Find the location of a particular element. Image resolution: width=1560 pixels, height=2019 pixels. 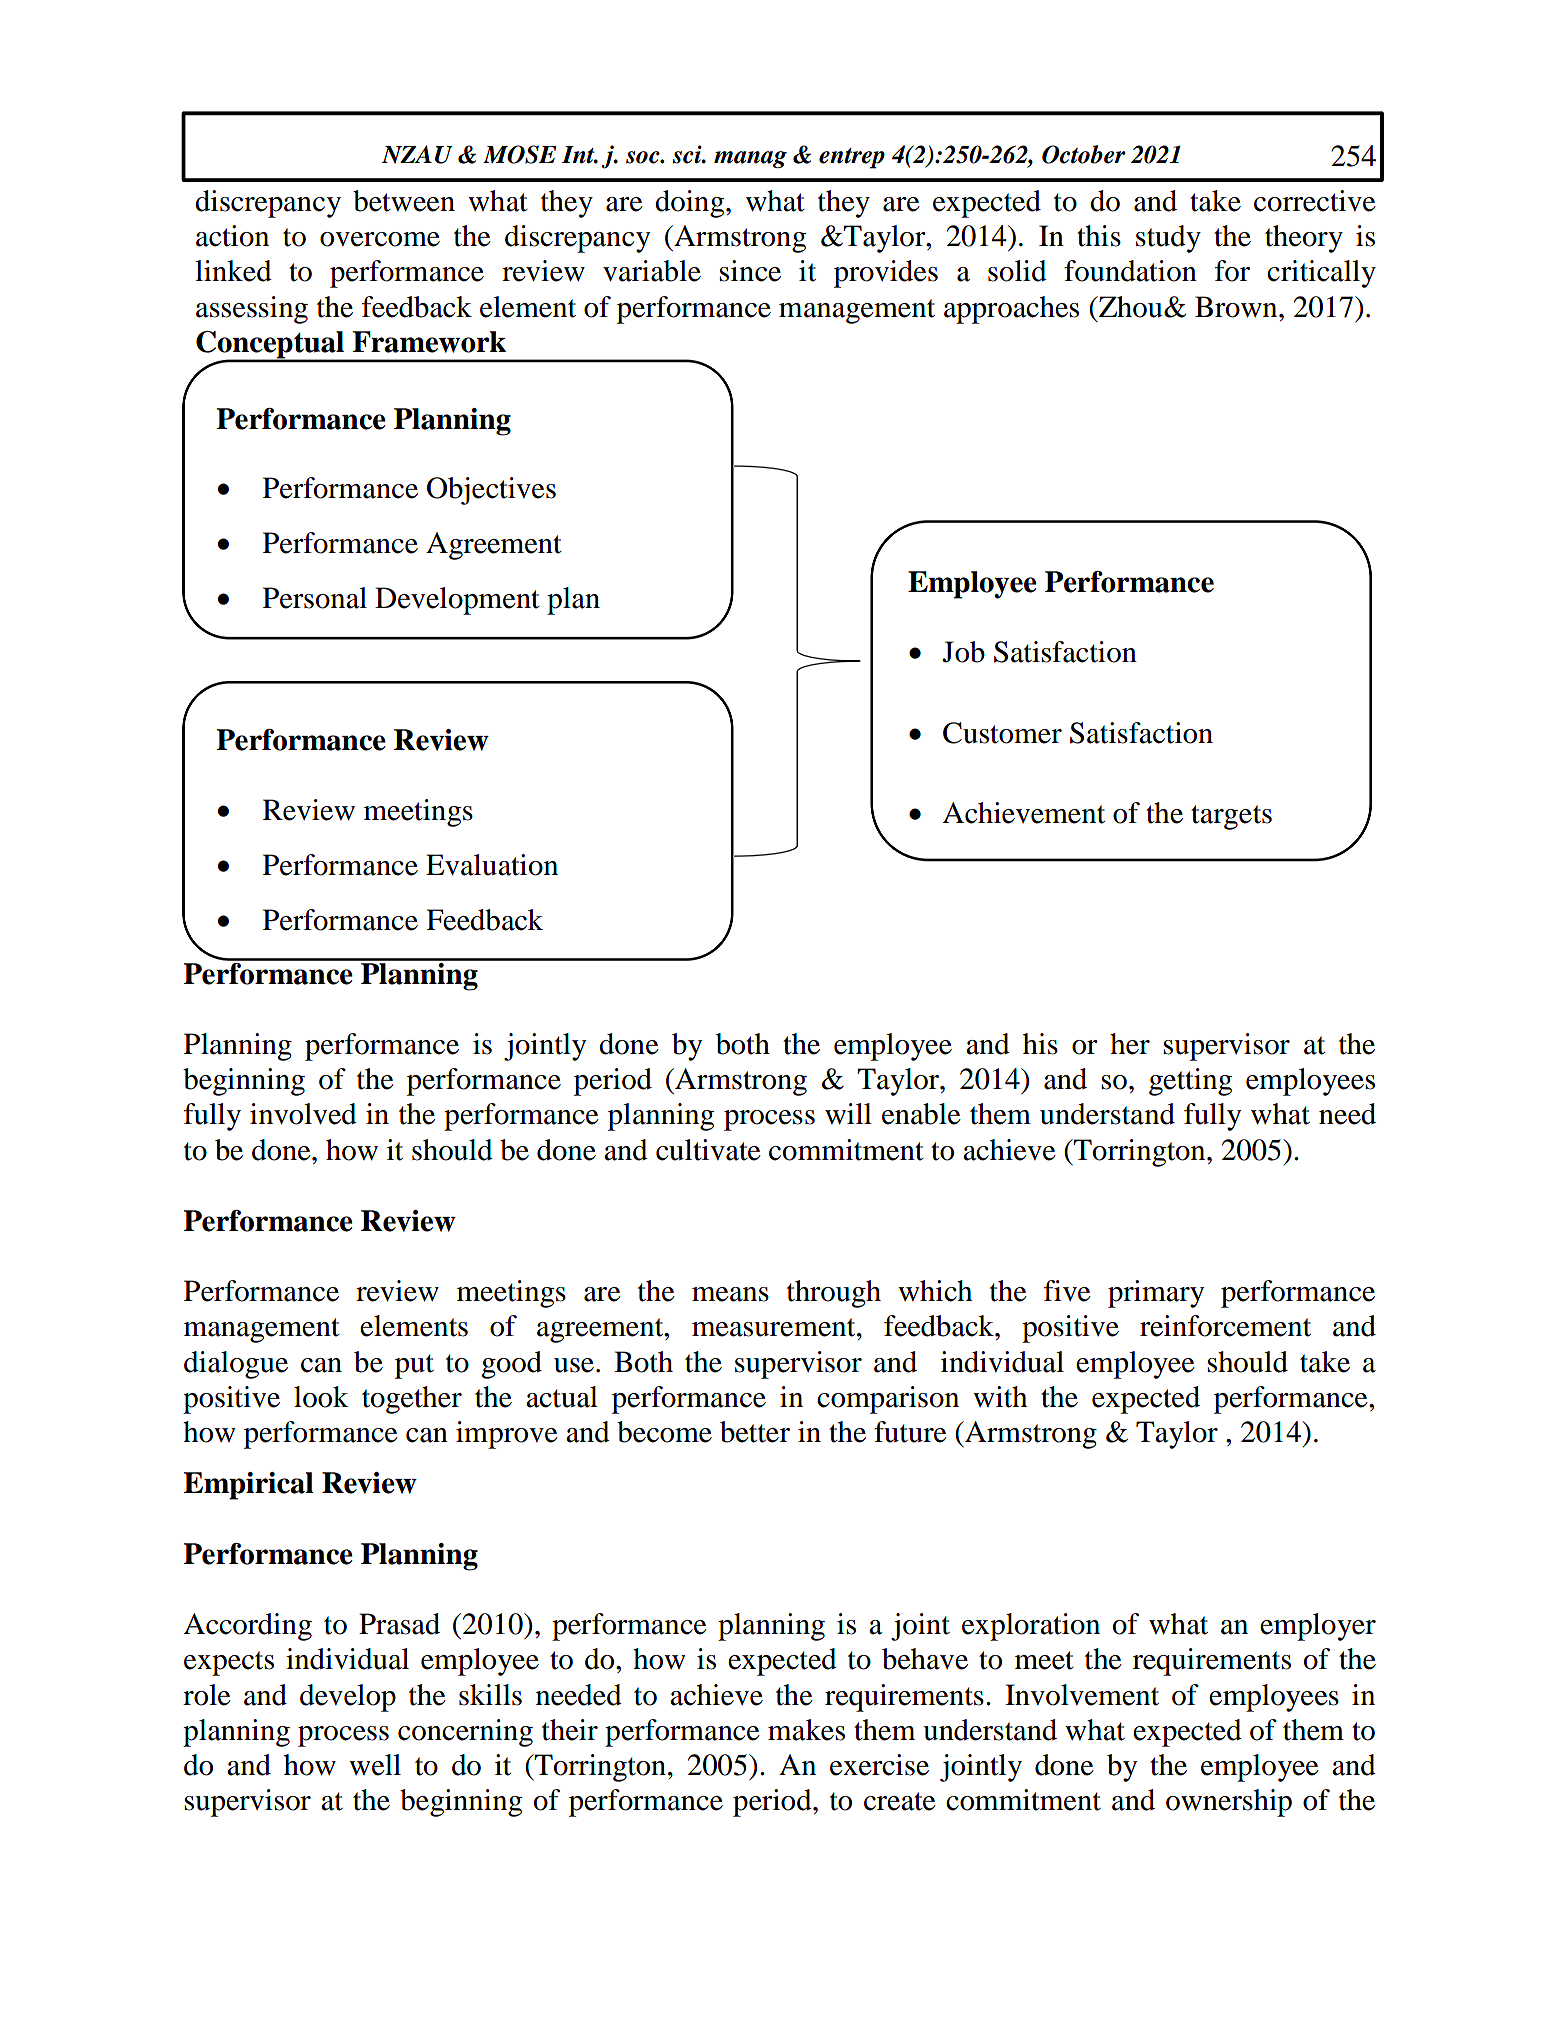

well is located at coordinates (375, 1765).
